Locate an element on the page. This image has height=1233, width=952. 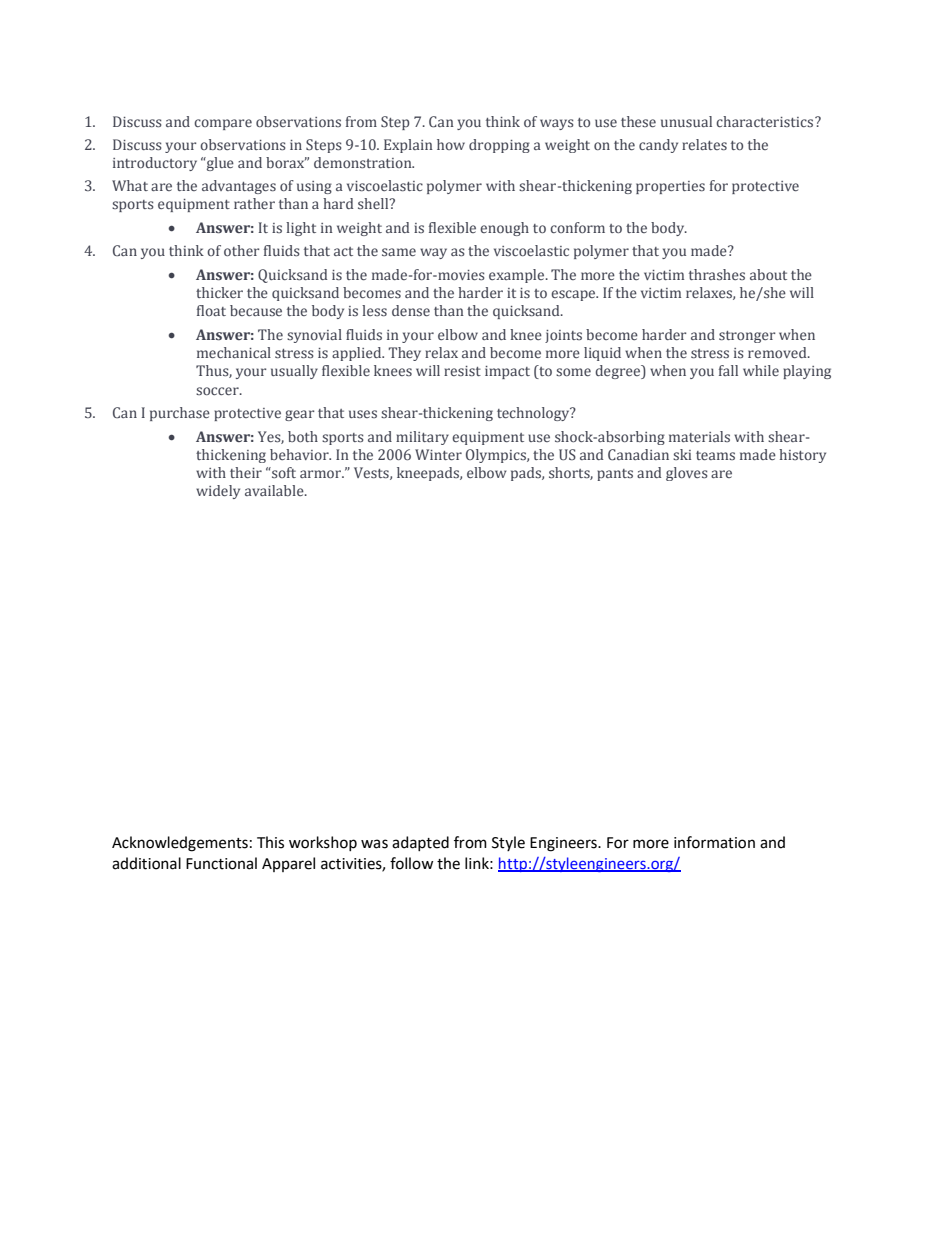
relates is located at coordinates (704, 144).
